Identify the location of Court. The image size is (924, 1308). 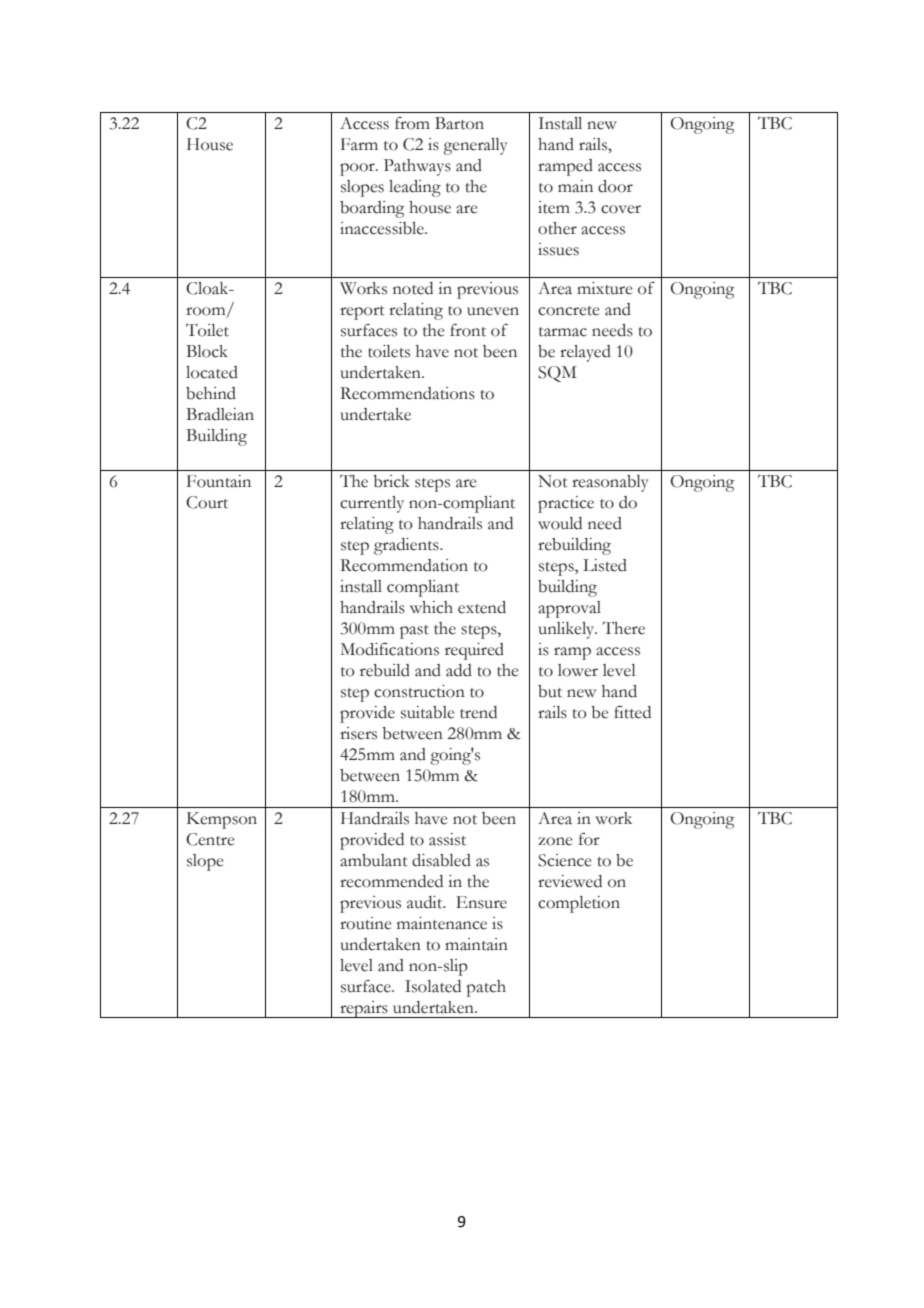
(207, 502).
